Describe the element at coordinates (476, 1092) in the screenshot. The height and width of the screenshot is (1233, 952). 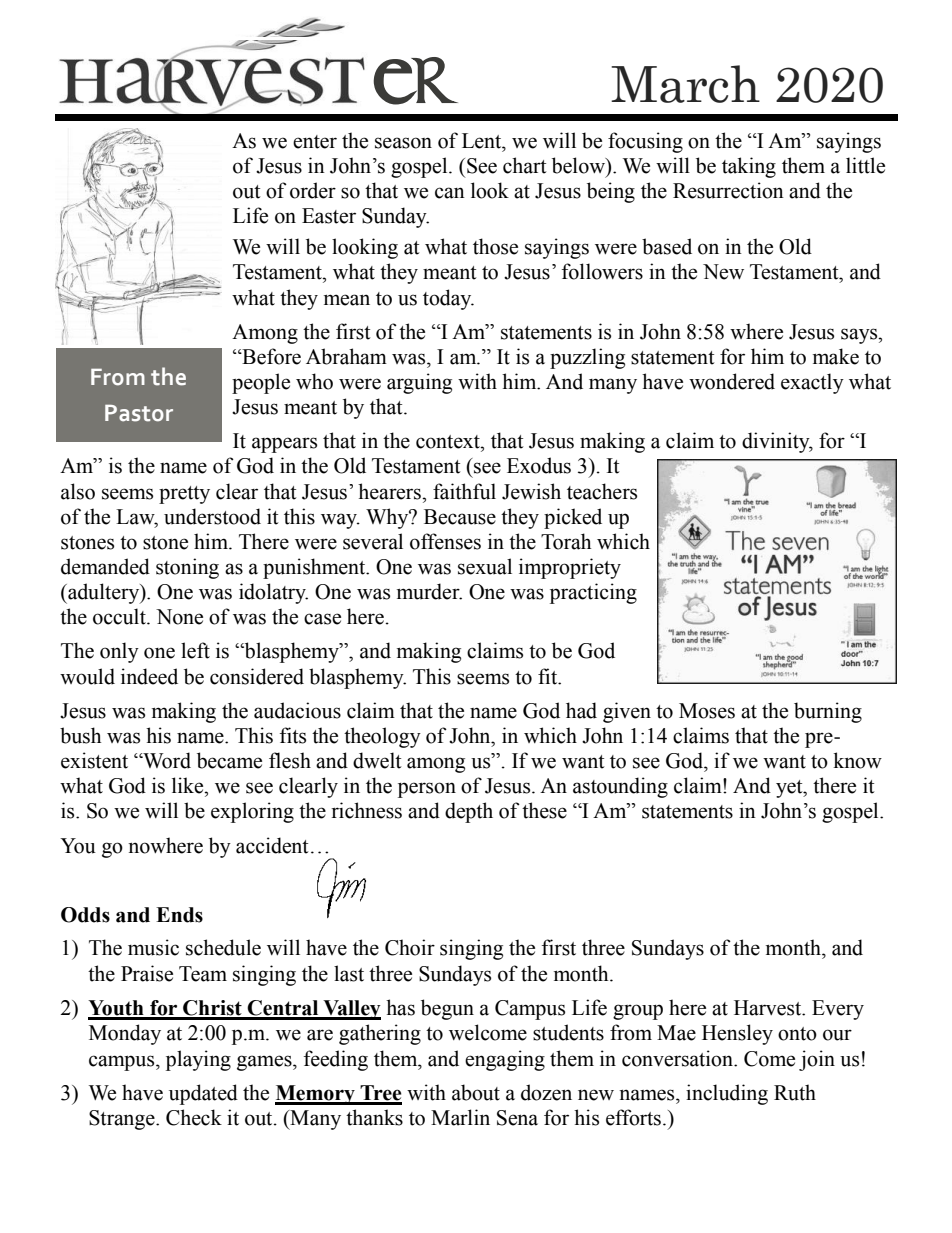
I see `about` at that location.
